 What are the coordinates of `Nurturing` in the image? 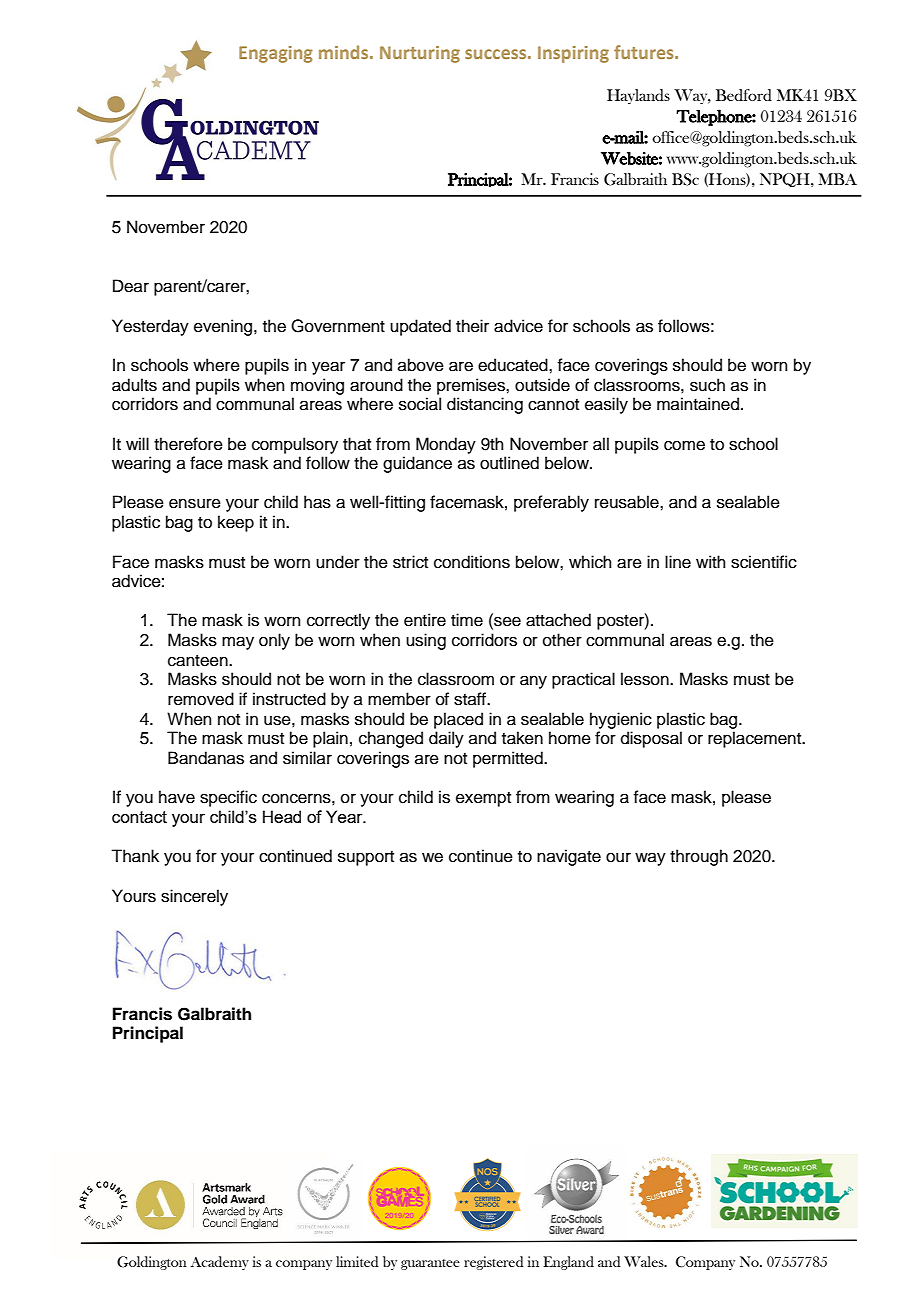 It's located at (420, 54).
